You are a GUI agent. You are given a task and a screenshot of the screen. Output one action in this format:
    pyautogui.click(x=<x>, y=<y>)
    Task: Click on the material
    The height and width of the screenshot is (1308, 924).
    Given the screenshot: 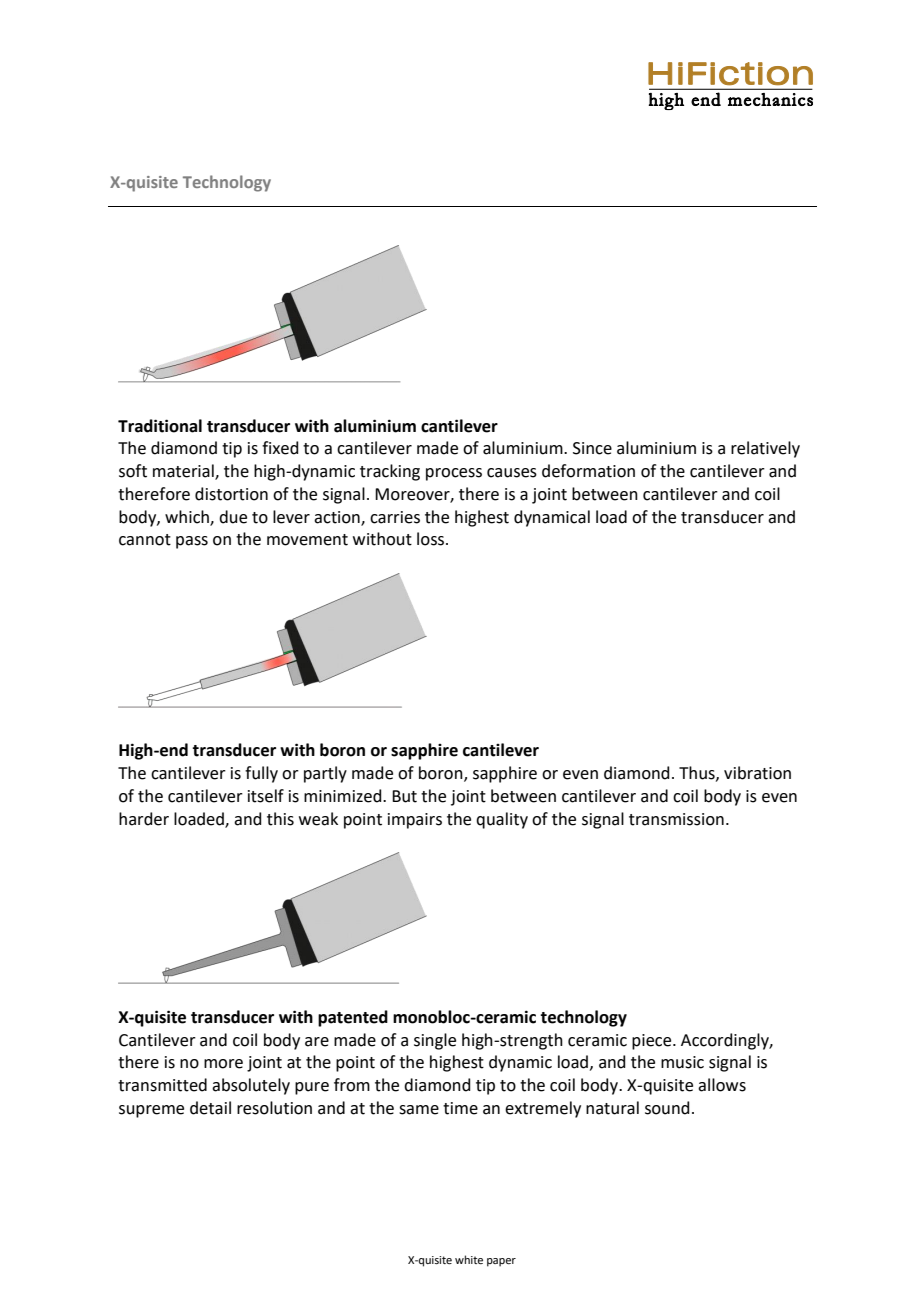 What is the action you would take?
    pyautogui.click(x=184, y=472)
